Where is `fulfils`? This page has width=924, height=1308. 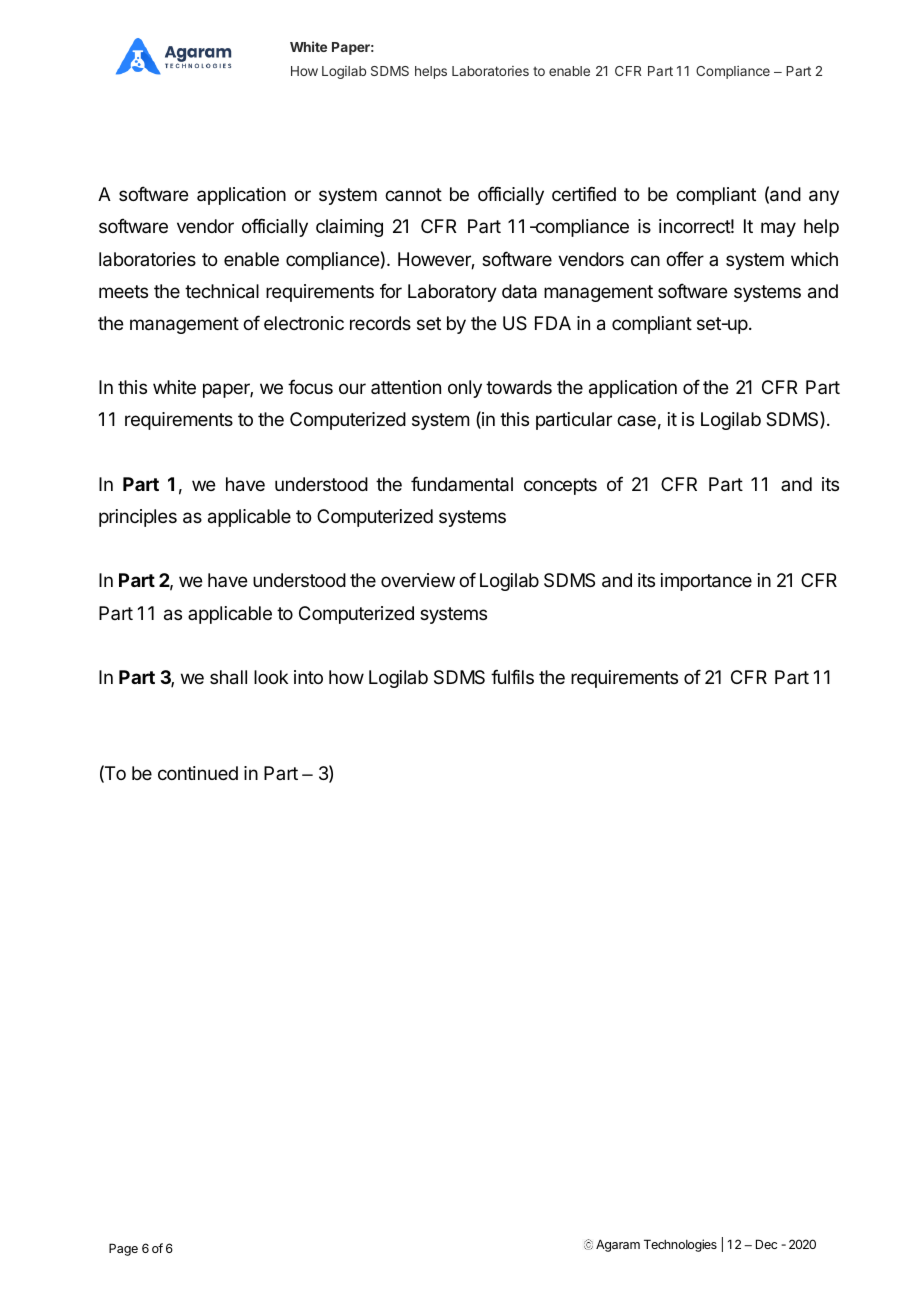 fulfils is located at coordinates (512, 676).
